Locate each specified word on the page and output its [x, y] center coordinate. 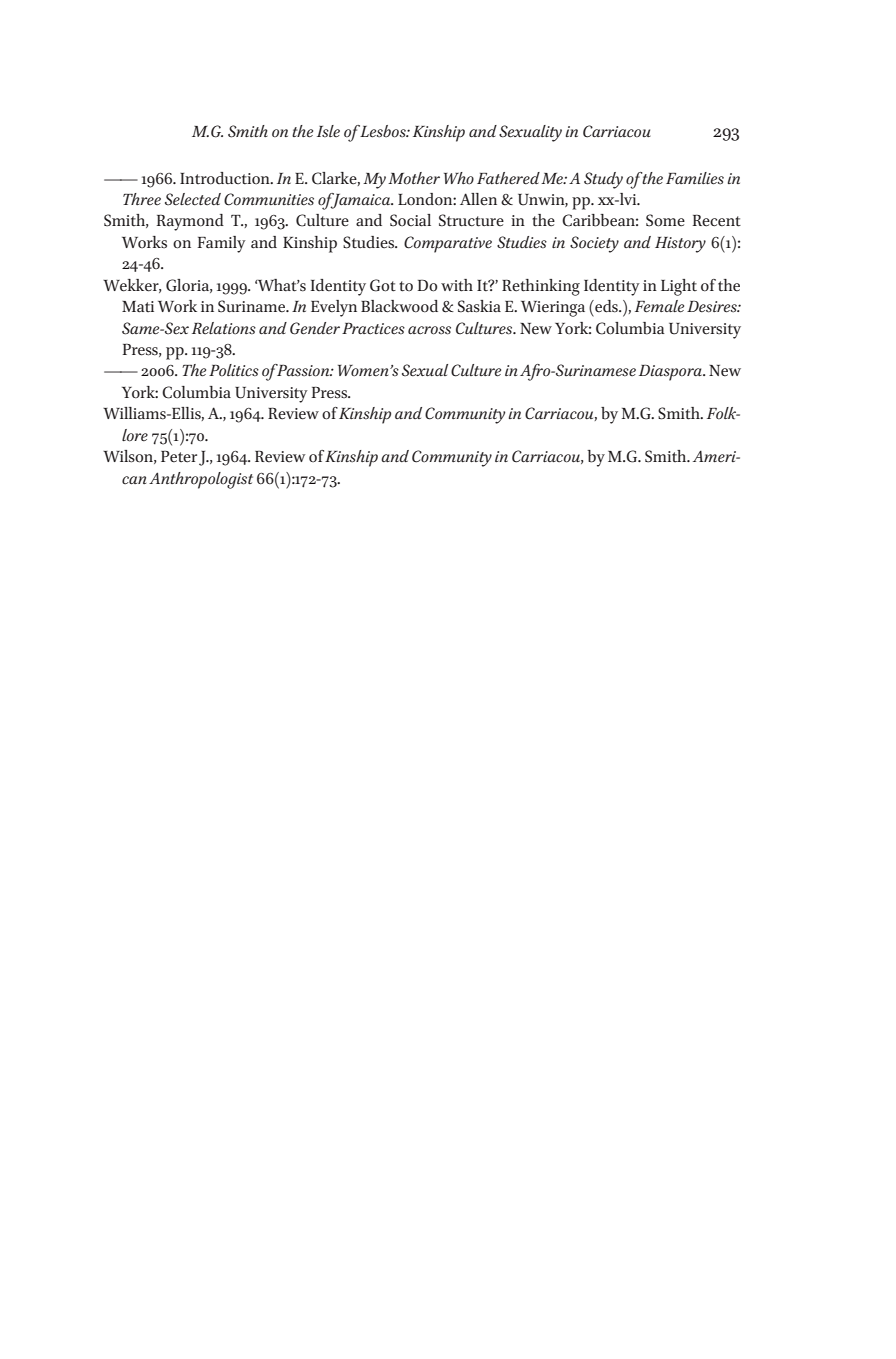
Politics [234, 370]
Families [695, 178]
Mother [414, 178]
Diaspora [672, 373]
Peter [179, 457]
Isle [328, 131]
